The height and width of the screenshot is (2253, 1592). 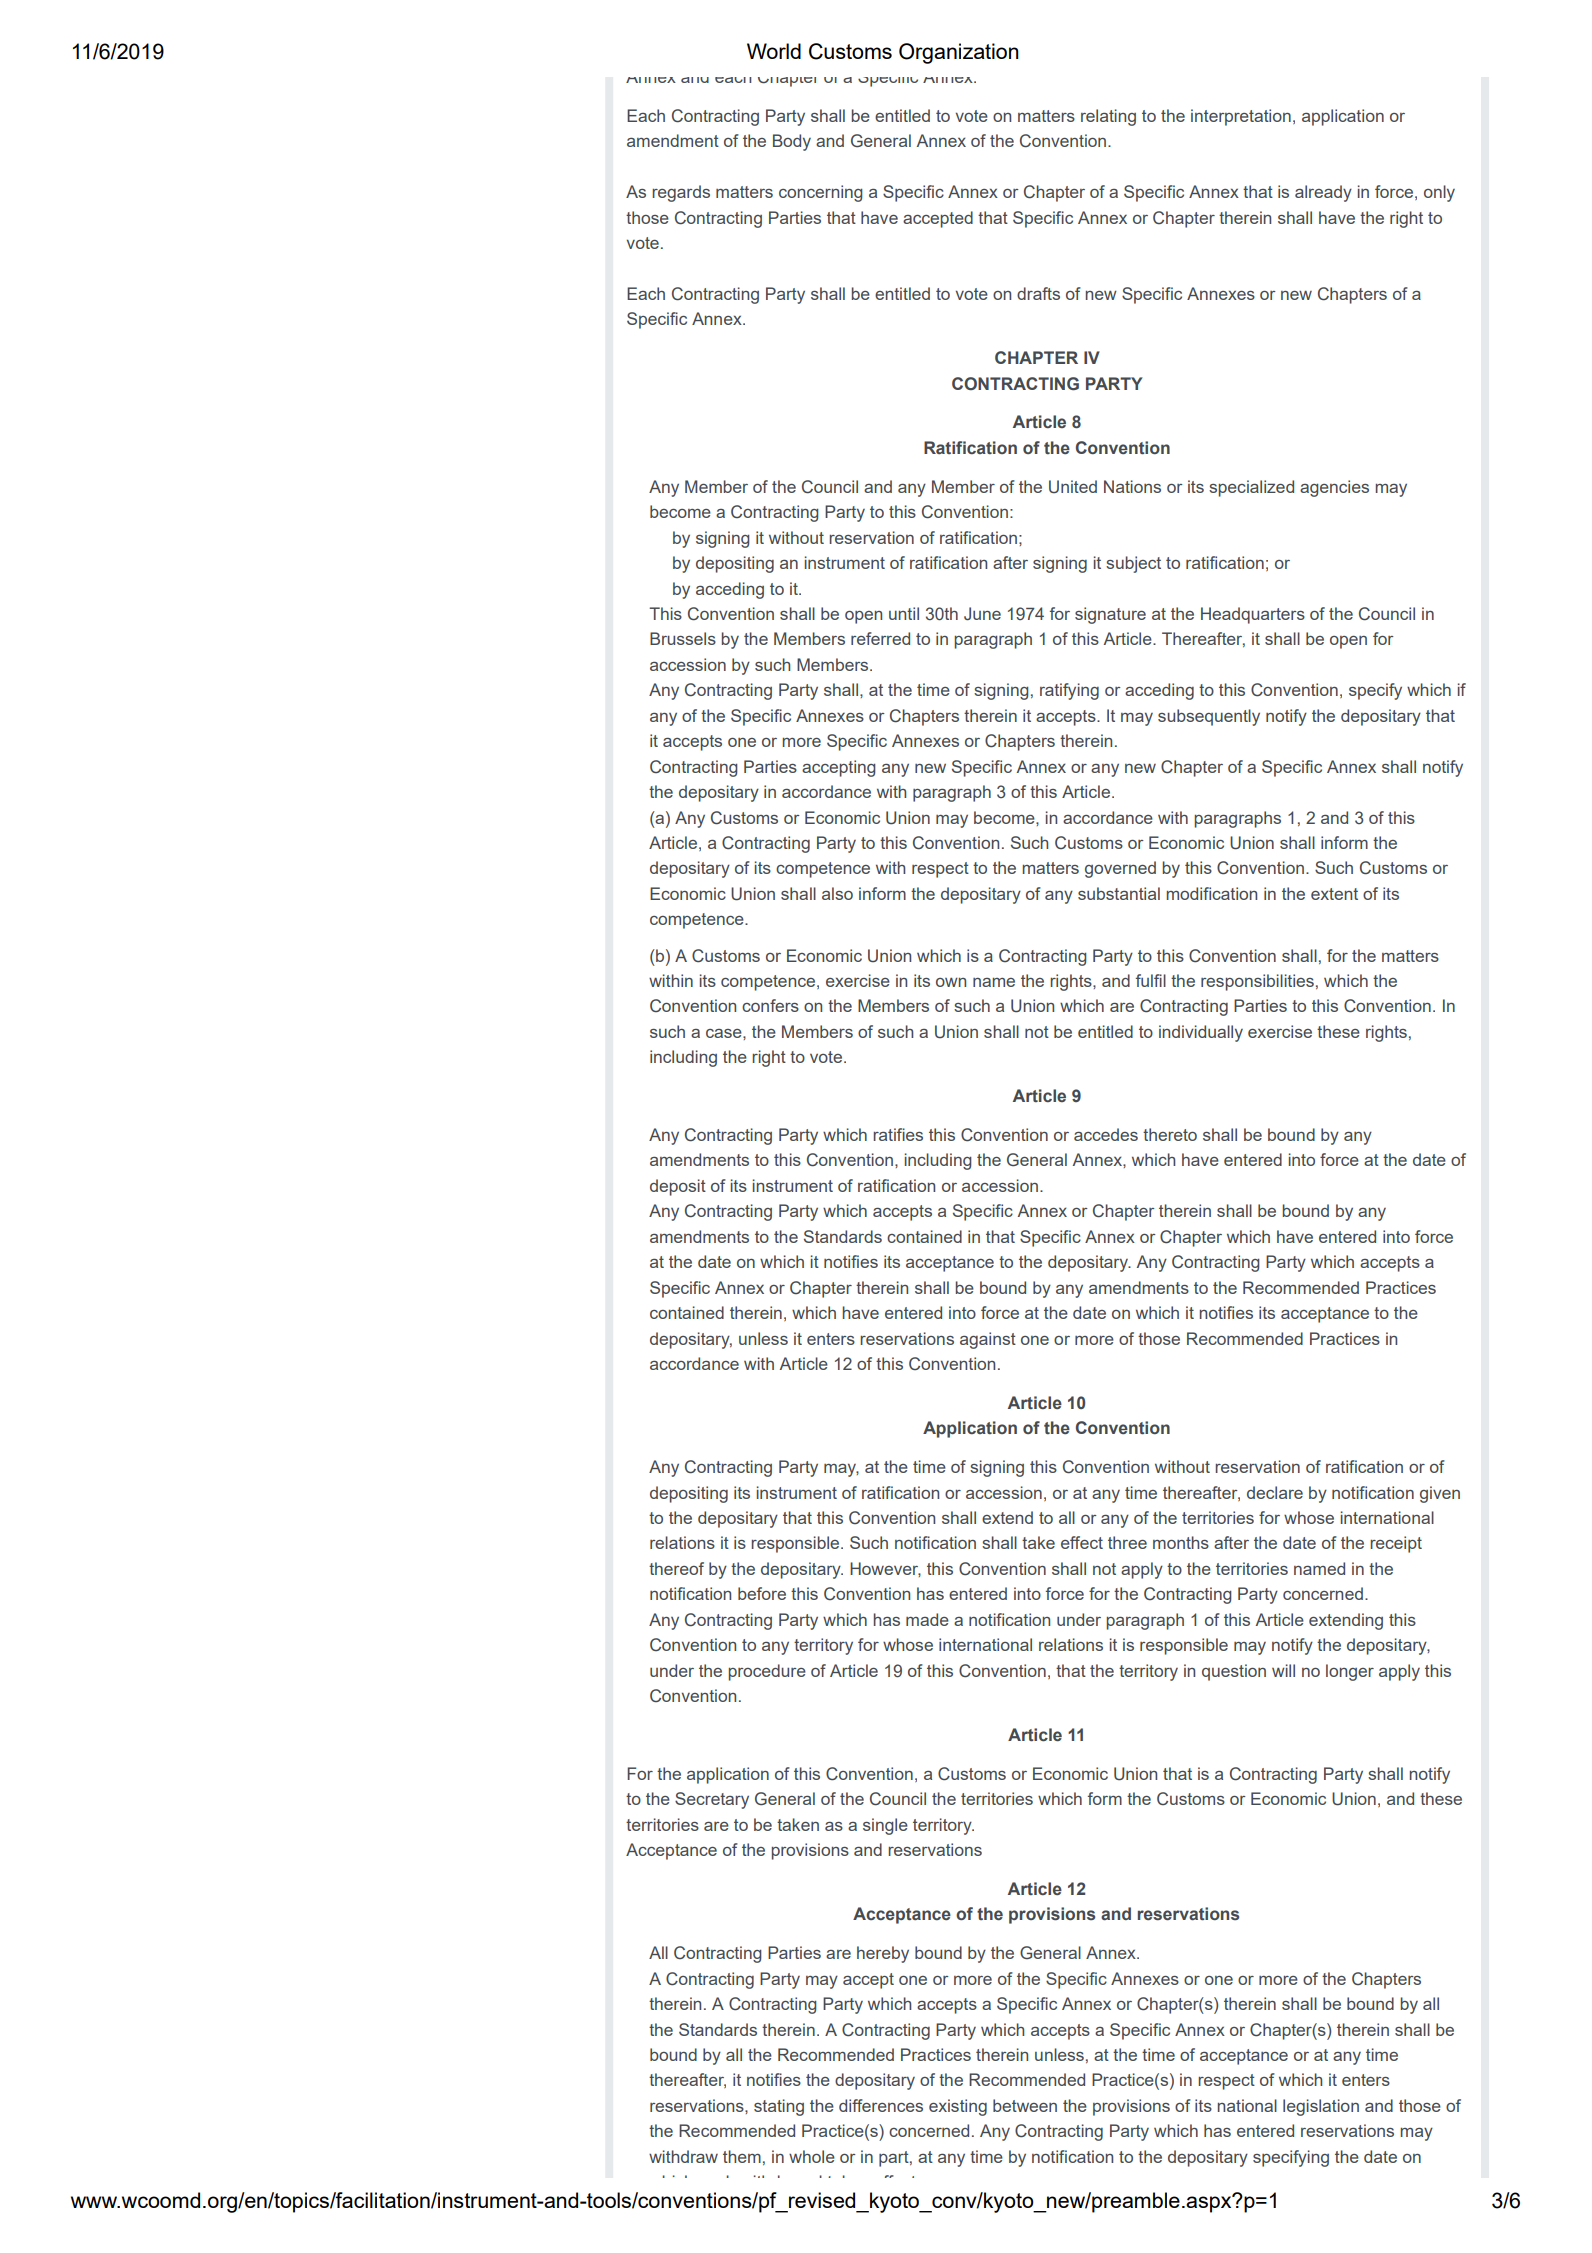 I want to click on stating, so click(x=779, y=2107).
